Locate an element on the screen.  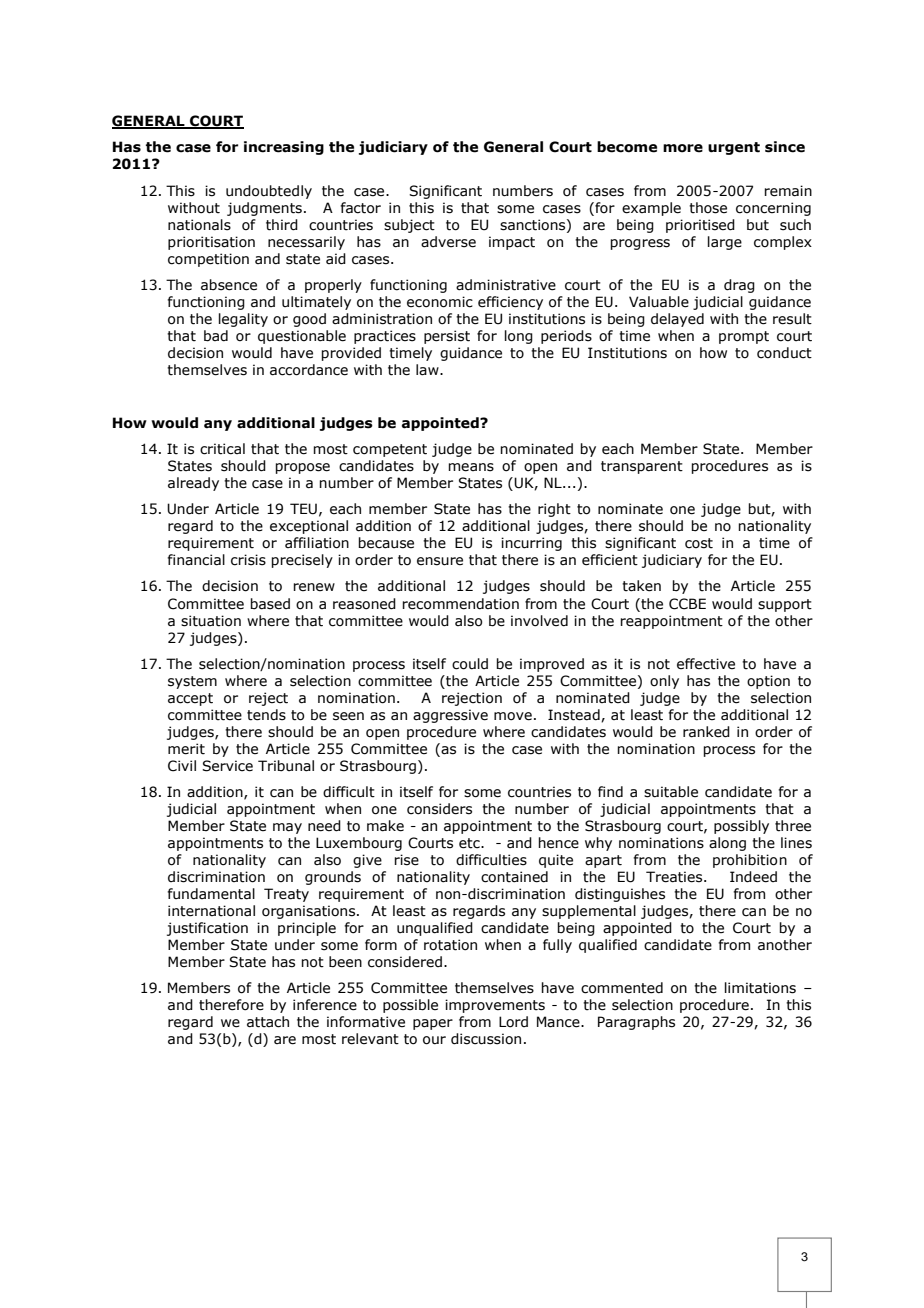
effective is located at coordinates (706, 664).
